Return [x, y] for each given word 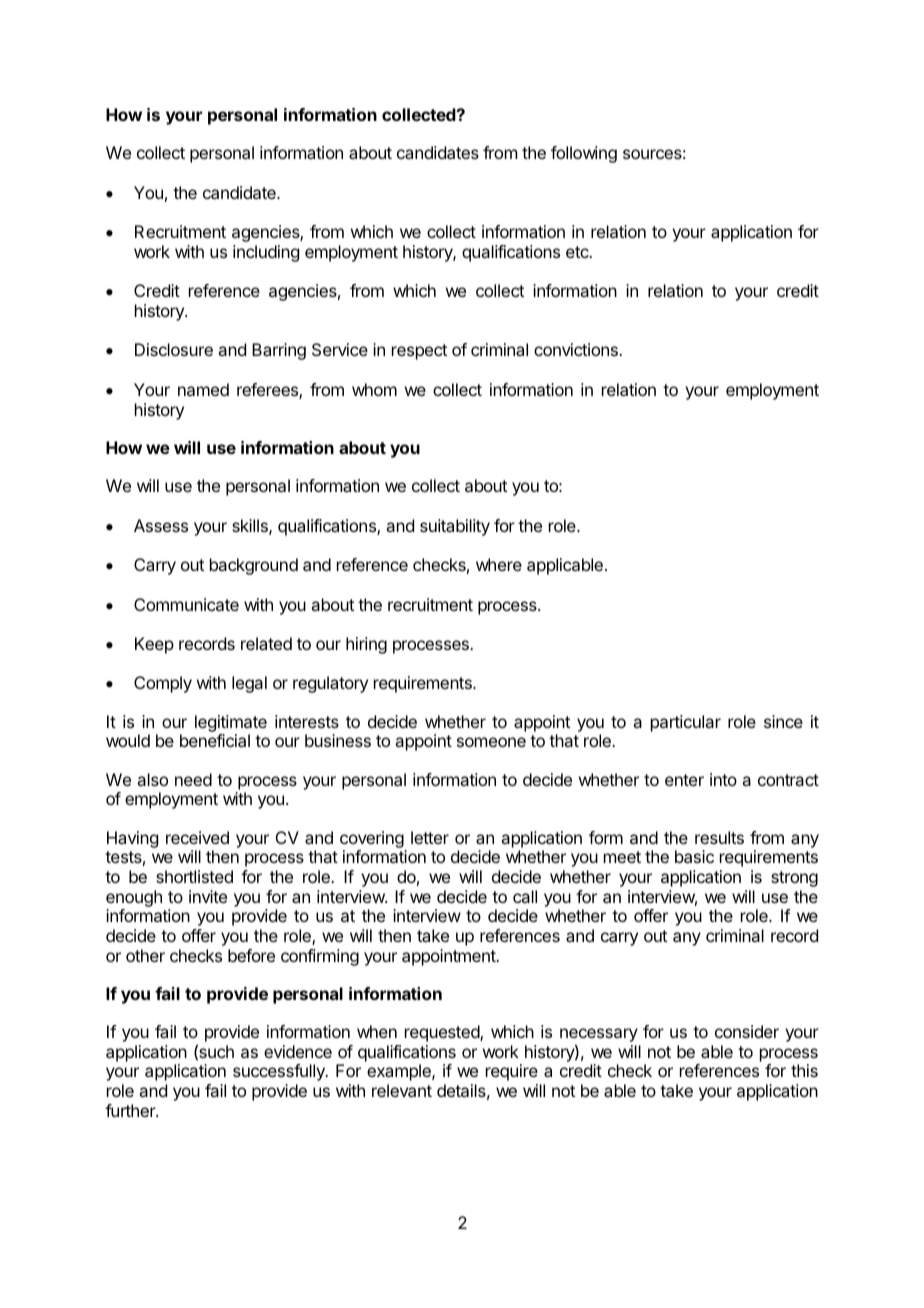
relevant [402, 1090]
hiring [366, 645]
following [584, 154]
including [266, 253]
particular [686, 723]
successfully [280, 1072]
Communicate [186, 604]
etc [578, 252]
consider [747, 1031]
